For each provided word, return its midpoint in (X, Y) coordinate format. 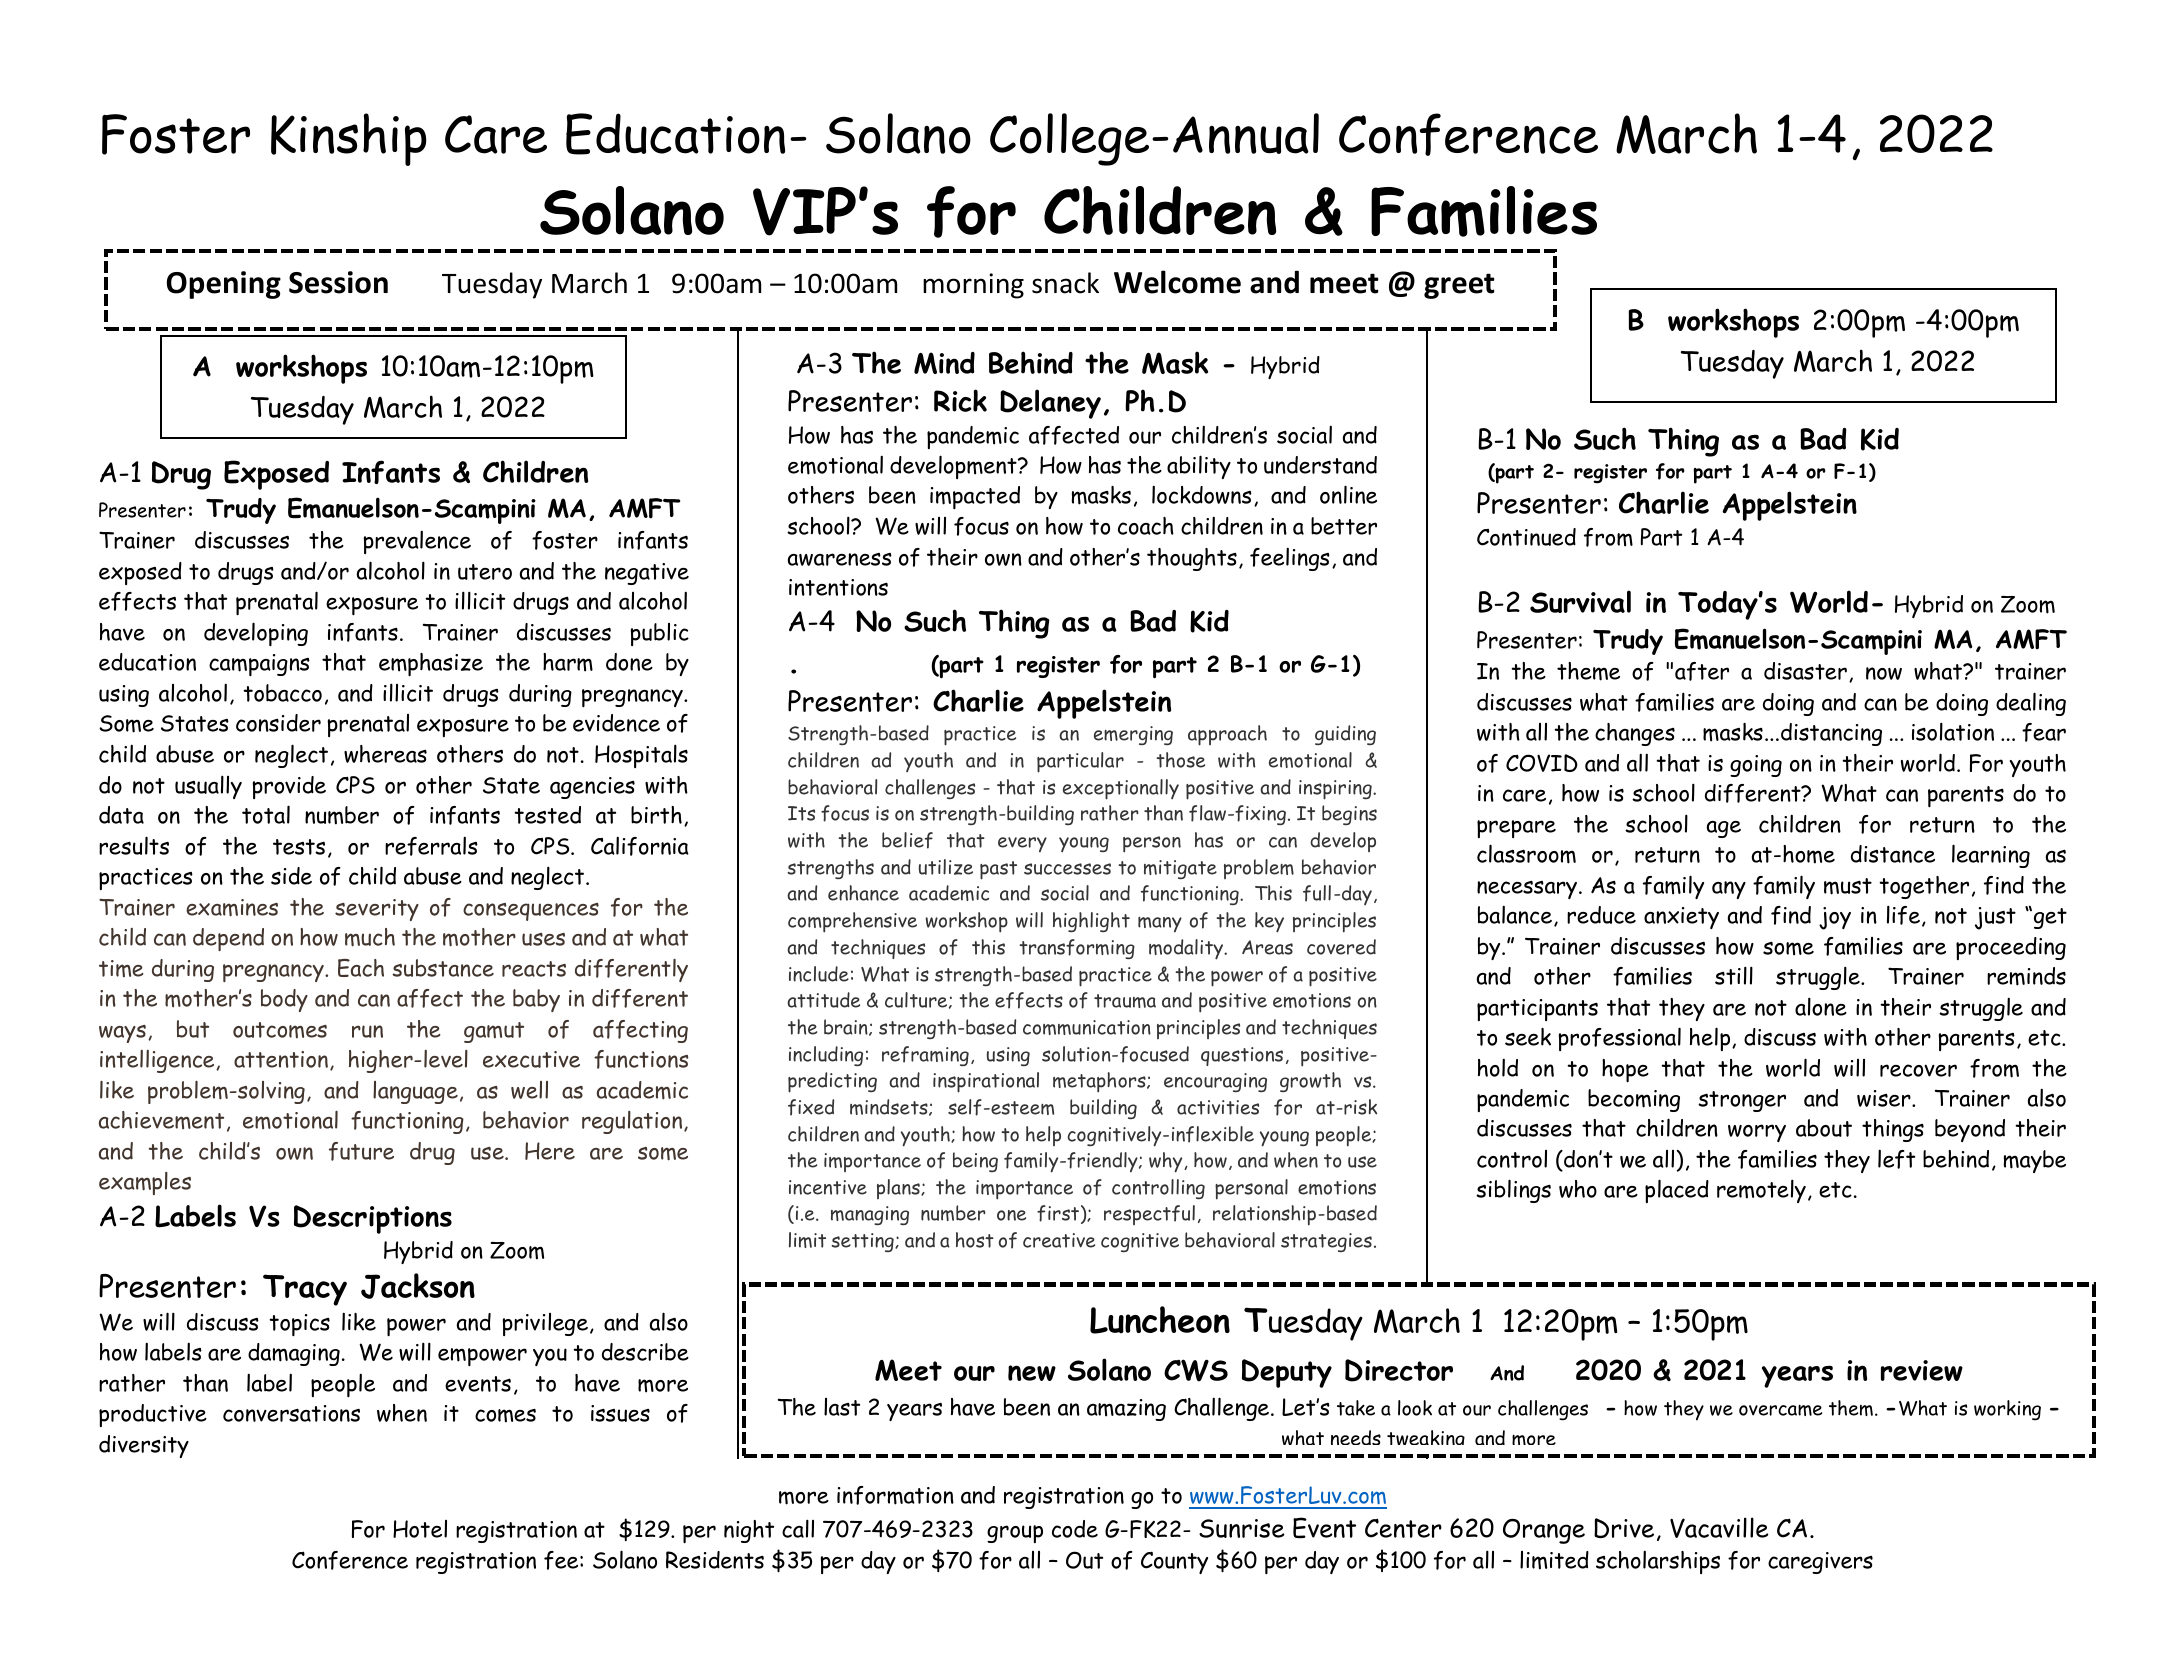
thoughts (1192, 559)
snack (1065, 283)
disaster (1805, 671)
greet (1459, 286)
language (415, 1092)
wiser (1885, 1098)
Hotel (420, 1529)
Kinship (349, 139)
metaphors (1100, 1082)
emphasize (431, 664)
